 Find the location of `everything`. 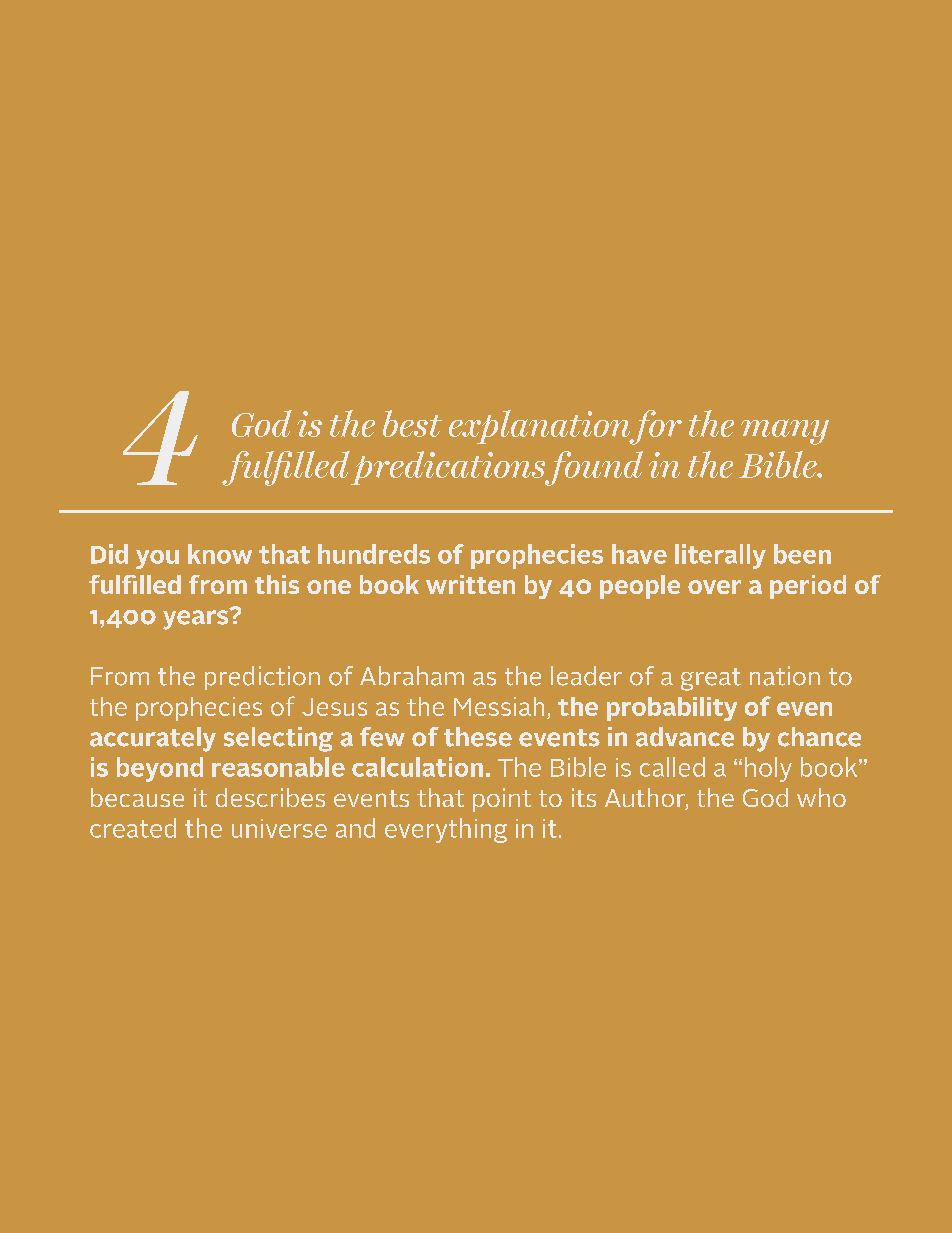

everything is located at coordinates (446, 830).
